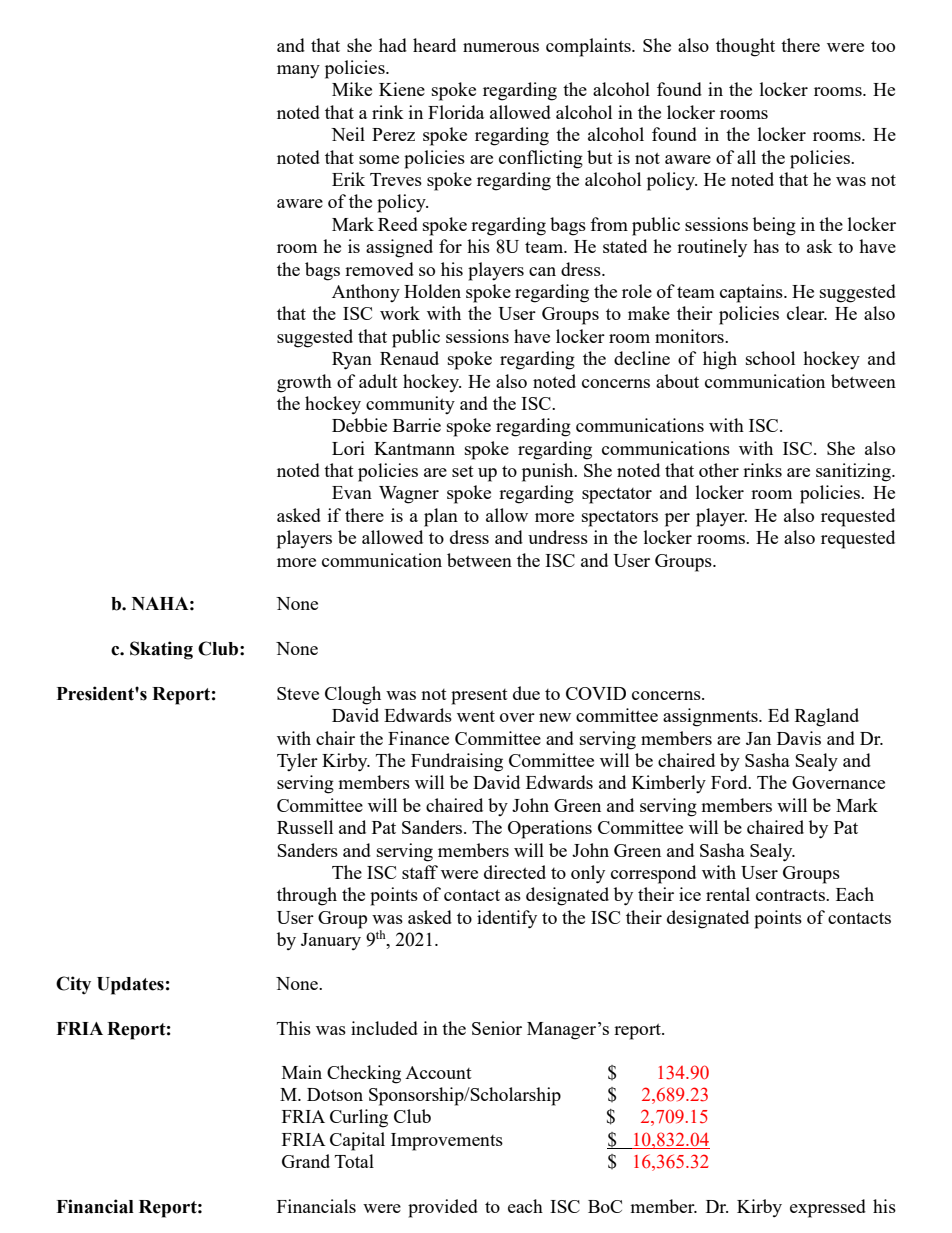  What do you see at coordinates (711, 717) in the page?
I see `assignments` at bounding box center [711, 717].
